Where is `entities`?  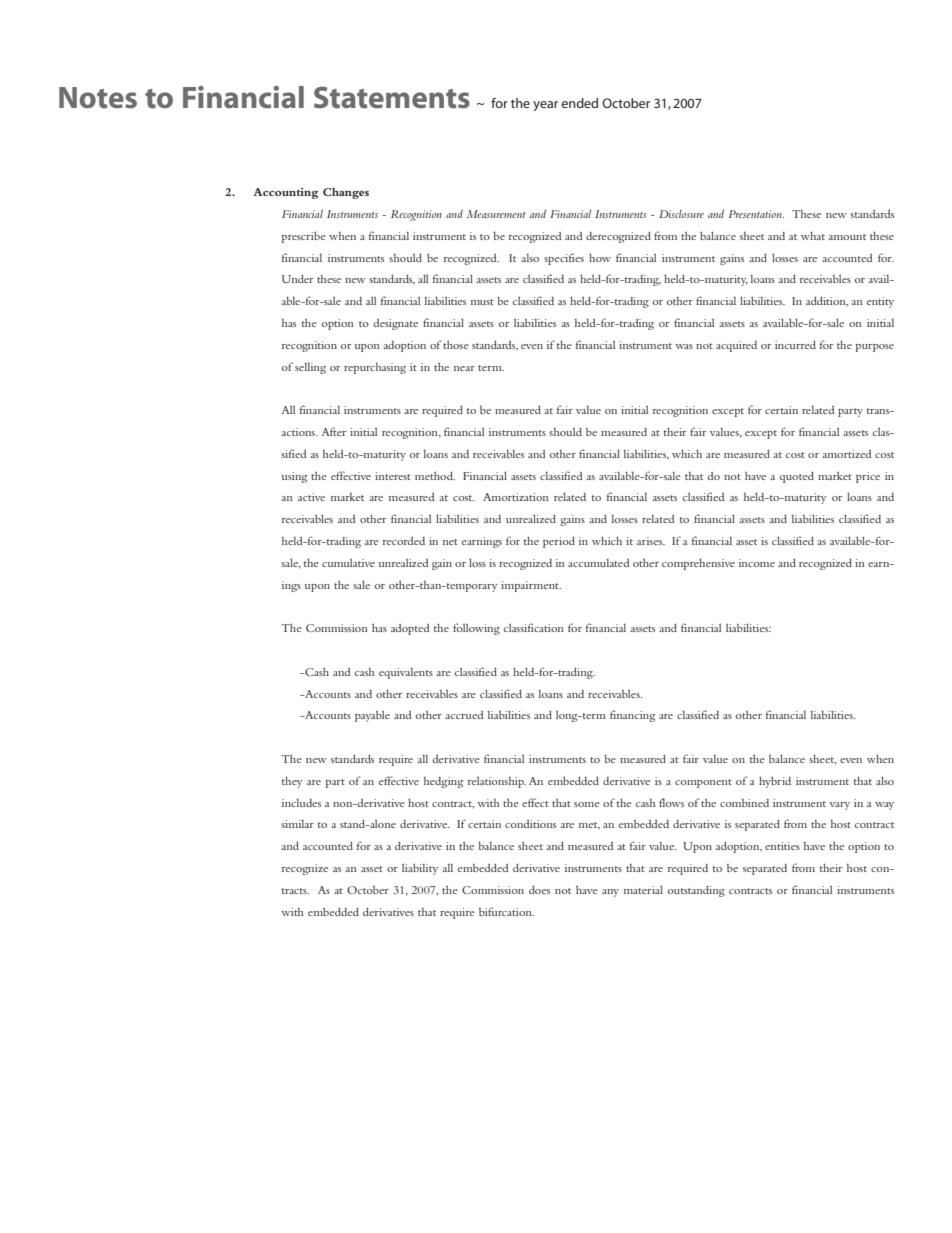
entities is located at coordinates (782, 846).
